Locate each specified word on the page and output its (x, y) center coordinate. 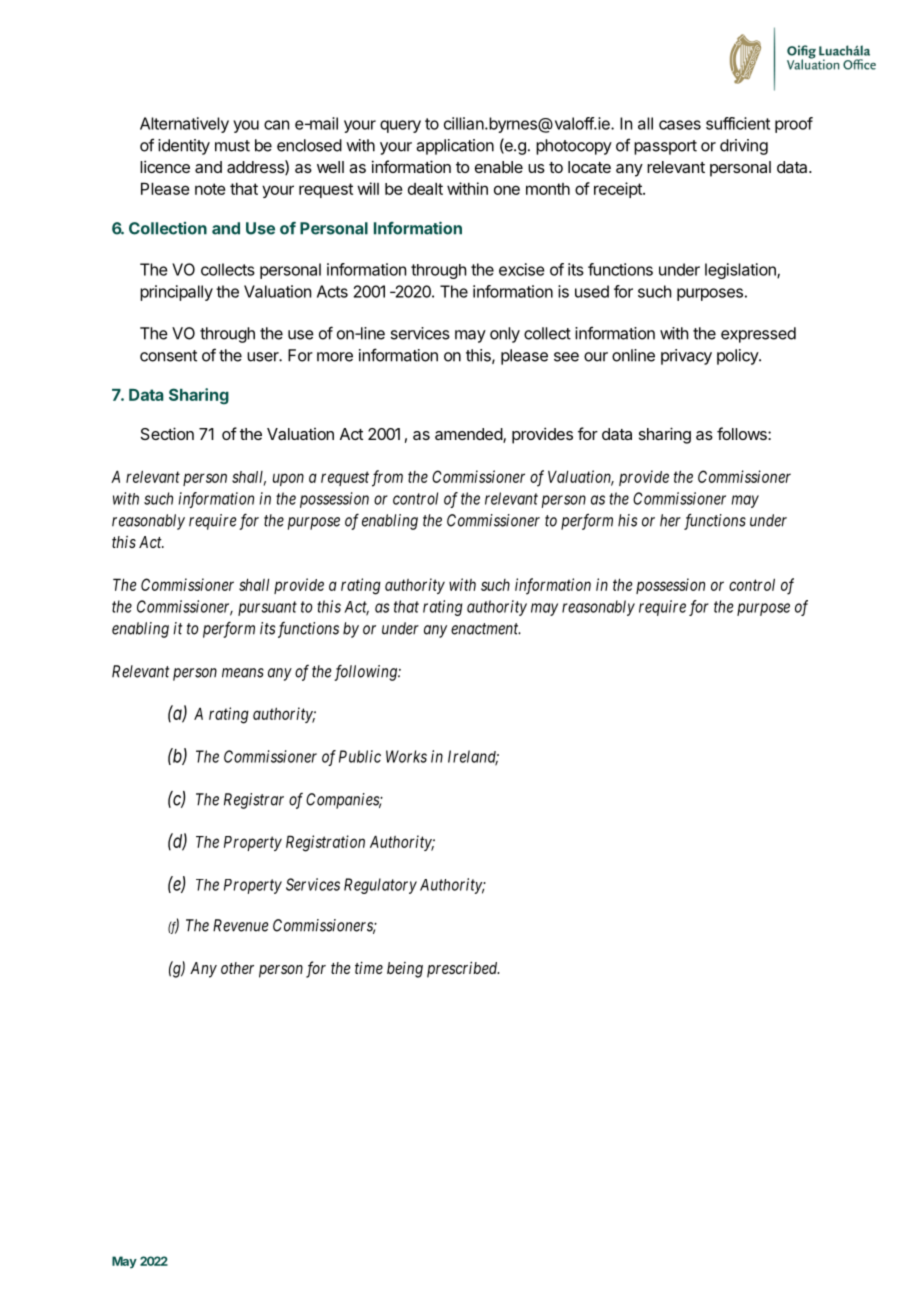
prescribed (463, 969)
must (232, 146)
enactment (486, 629)
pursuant (267, 608)
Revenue (241, 925)
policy (738, 357)
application (455, 147)
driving (744, 147)
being (405, 970)
